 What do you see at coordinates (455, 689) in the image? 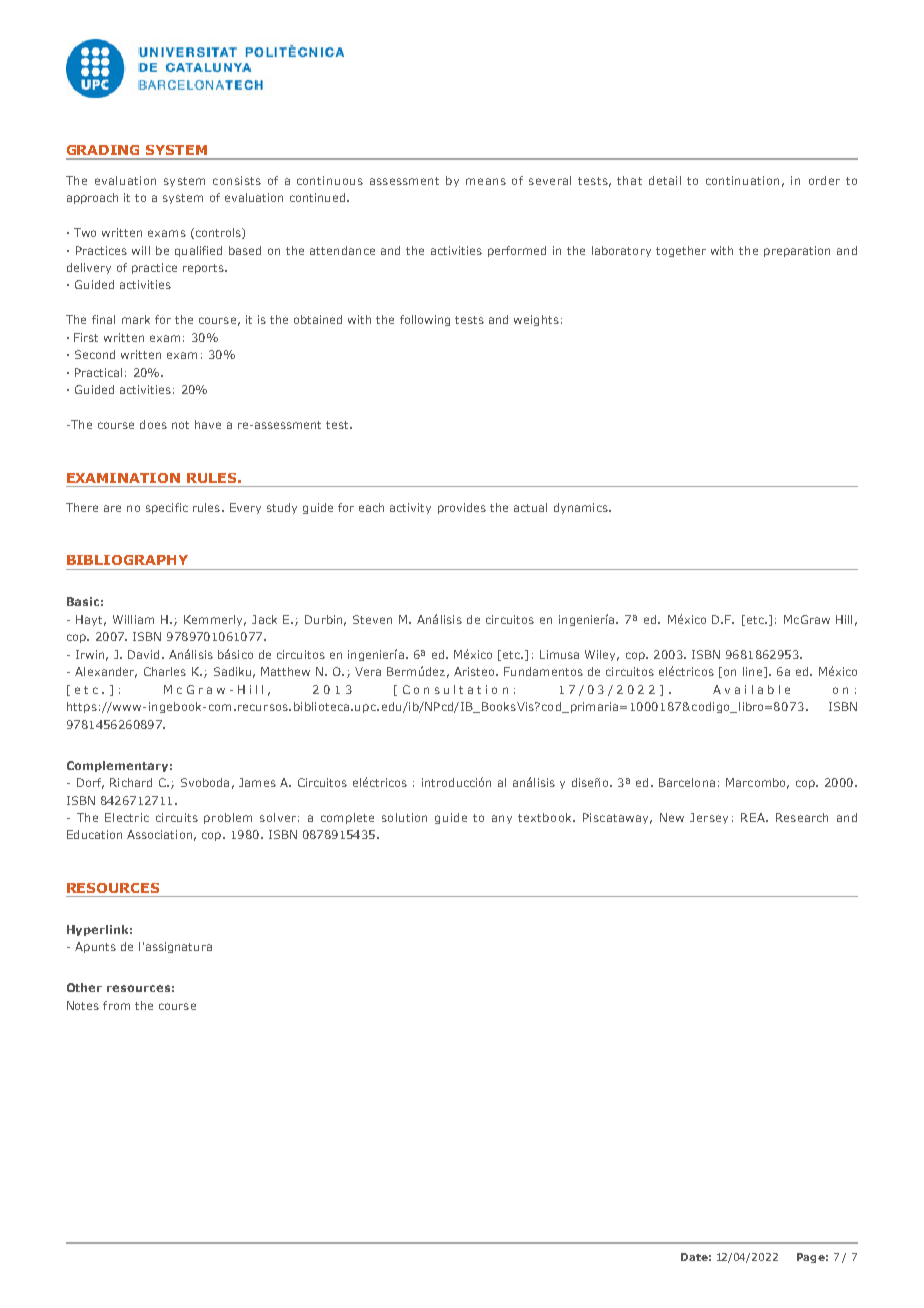
I see `Consultation` at bounding box center [455, 689].
